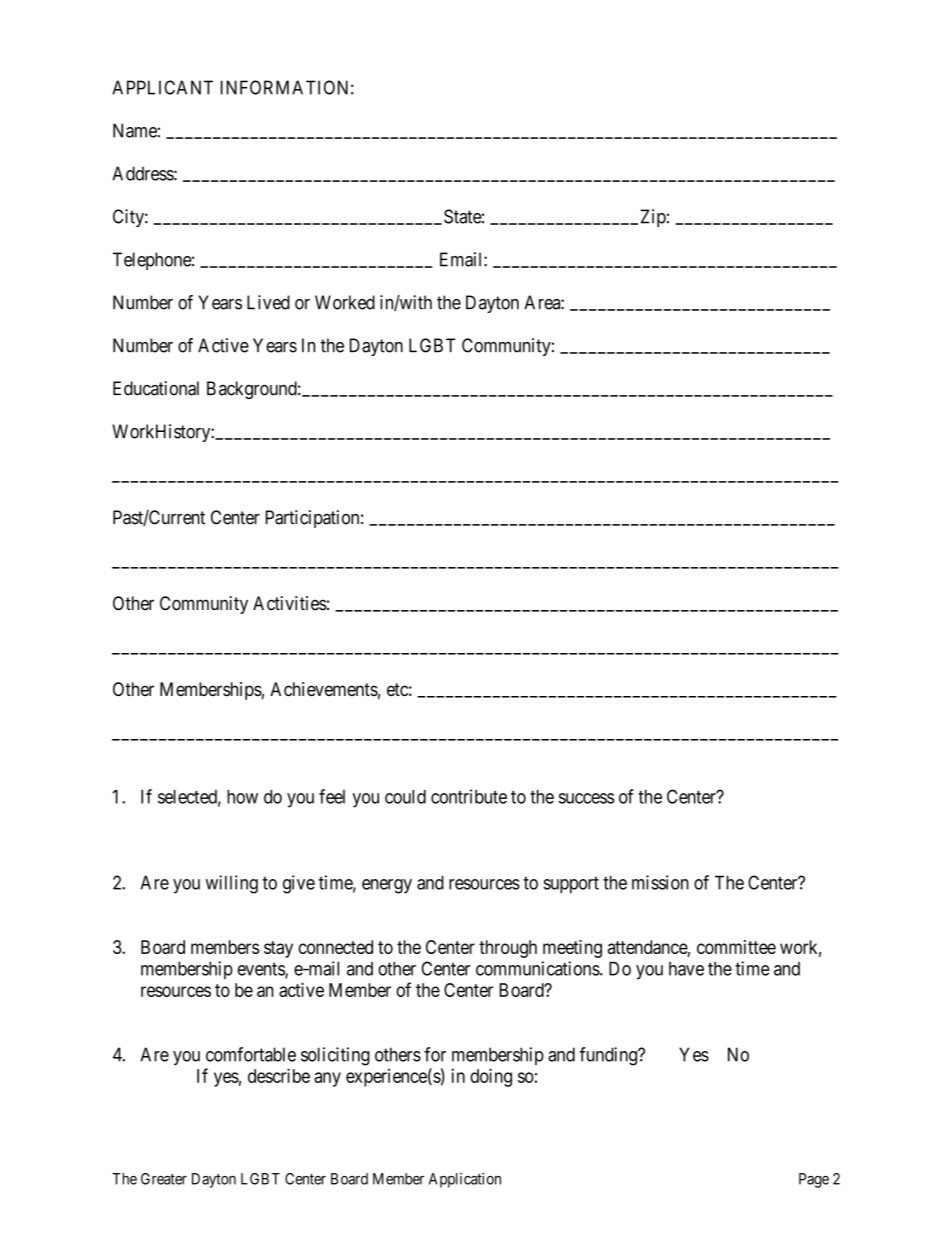 This screenshot has width=952, height=1233. What do you see at coordinates (587, 798) in the screenshot?
I see `success` at bounding box center [587, 798].
